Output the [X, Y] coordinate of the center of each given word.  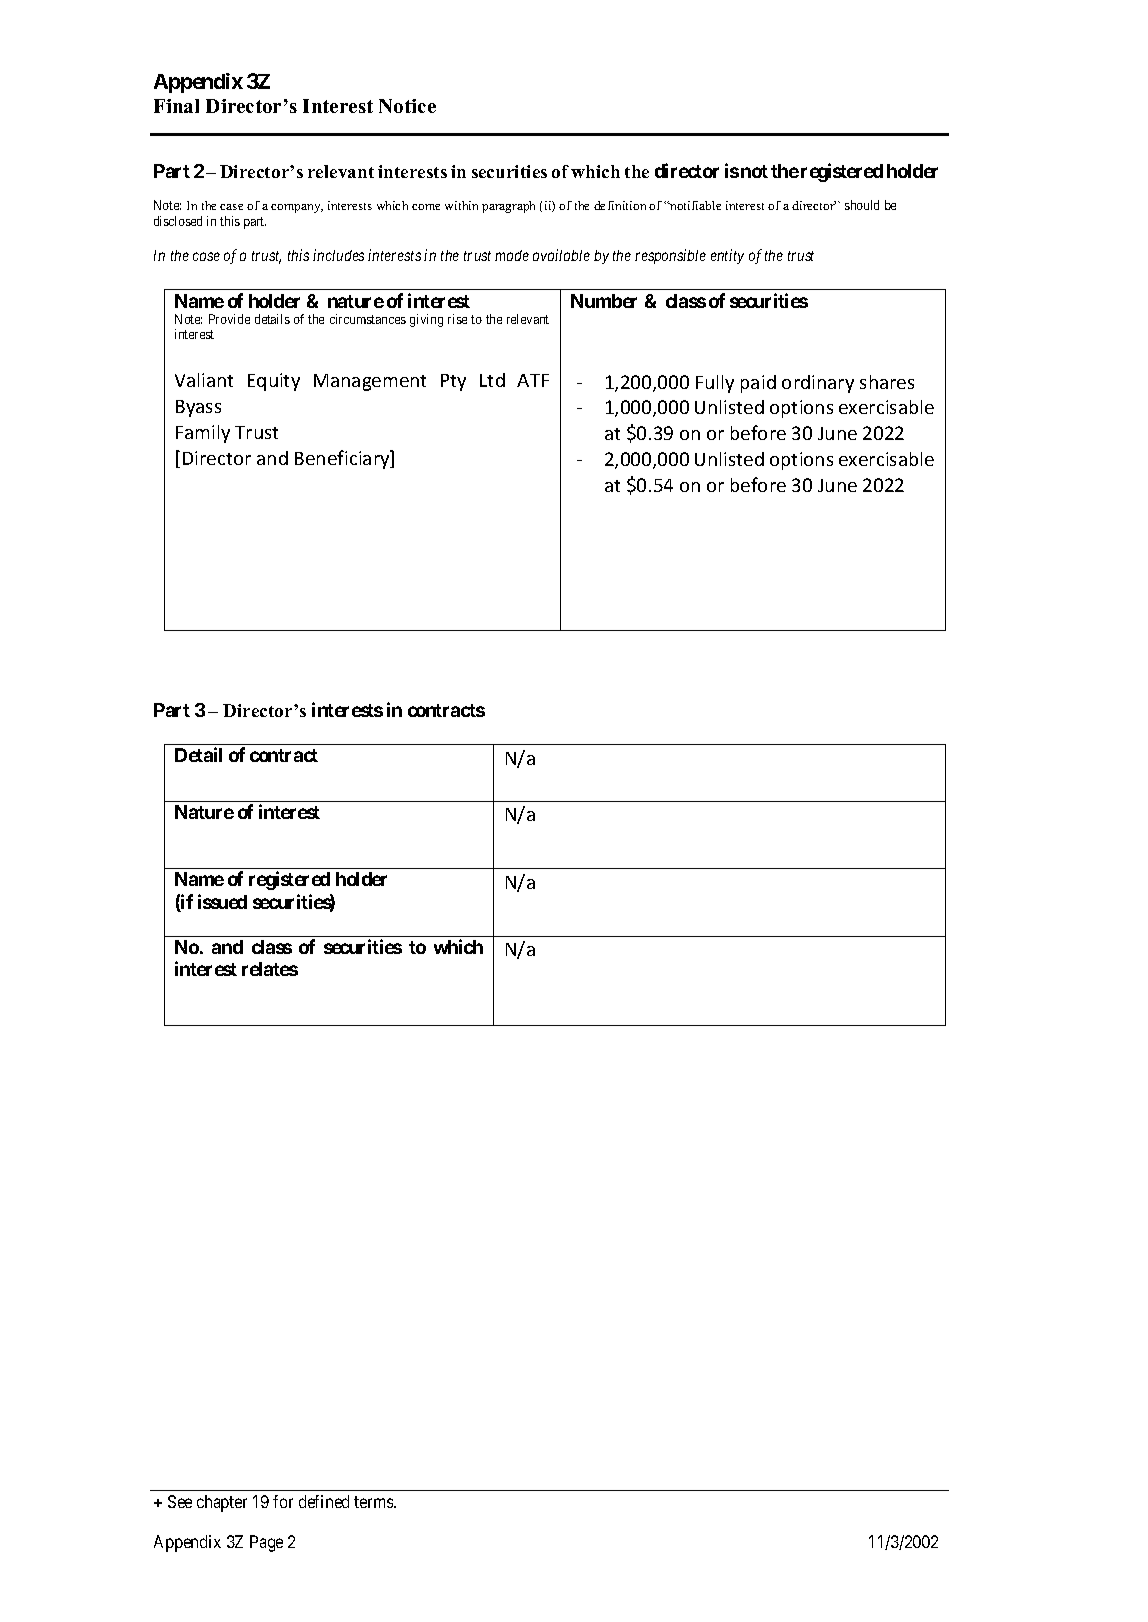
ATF [533, 380]
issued [222, 901]
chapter [222, 1503]
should [862, 205]
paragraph [508, 207]
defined [324, 1501]
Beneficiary [343, 459]
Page [266, 1543]
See [180, 1501]
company [297, 208]
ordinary [818, 384]
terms [374, 1502]
